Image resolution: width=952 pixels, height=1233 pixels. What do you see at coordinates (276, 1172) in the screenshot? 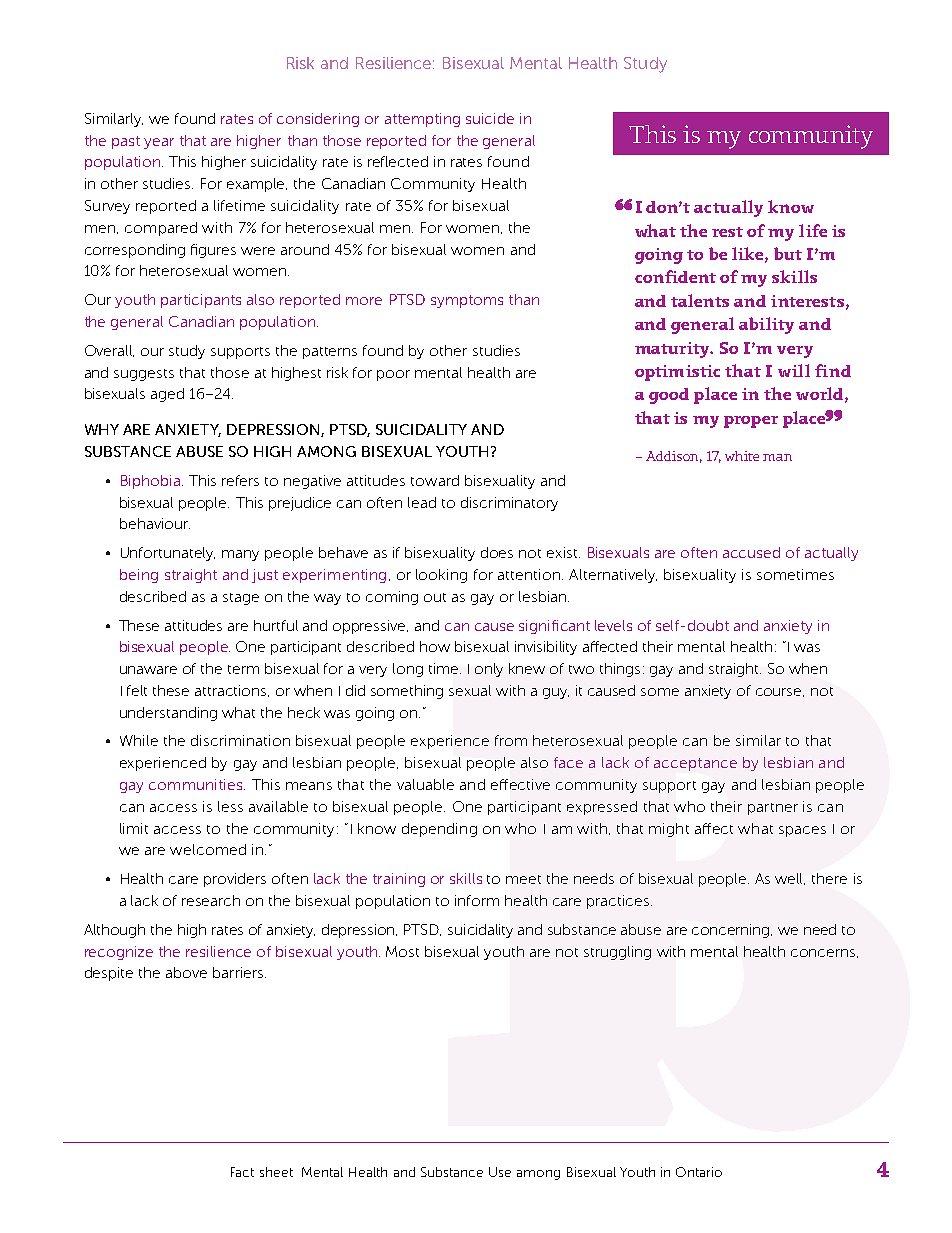
I see `sheet` at bounding box center [276, 1172].
